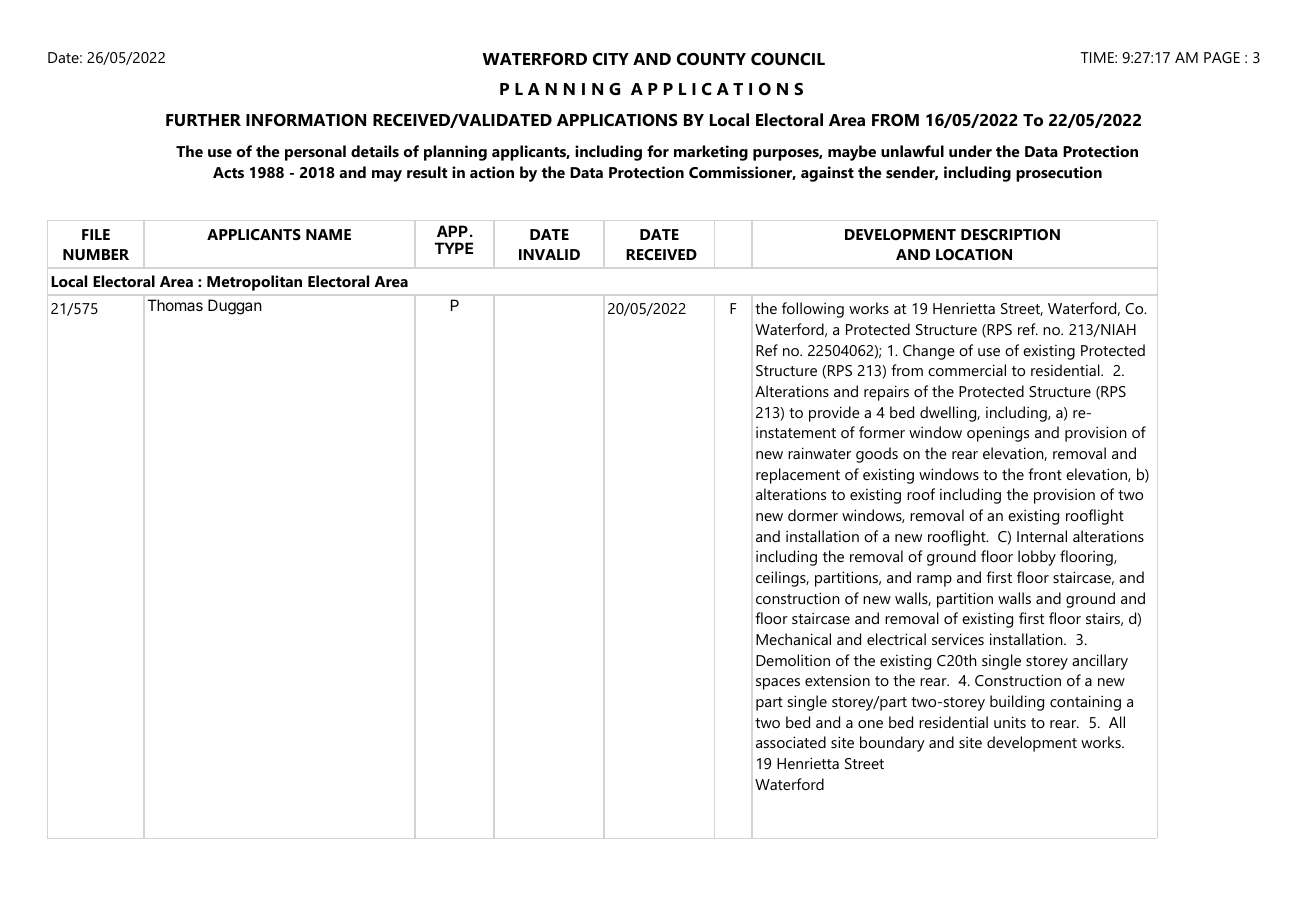 The image size is (1308, 924). What do you see at coordinates (778, 684) in the screenshot?
I see `spaces` at bounding box center [778, 684].
